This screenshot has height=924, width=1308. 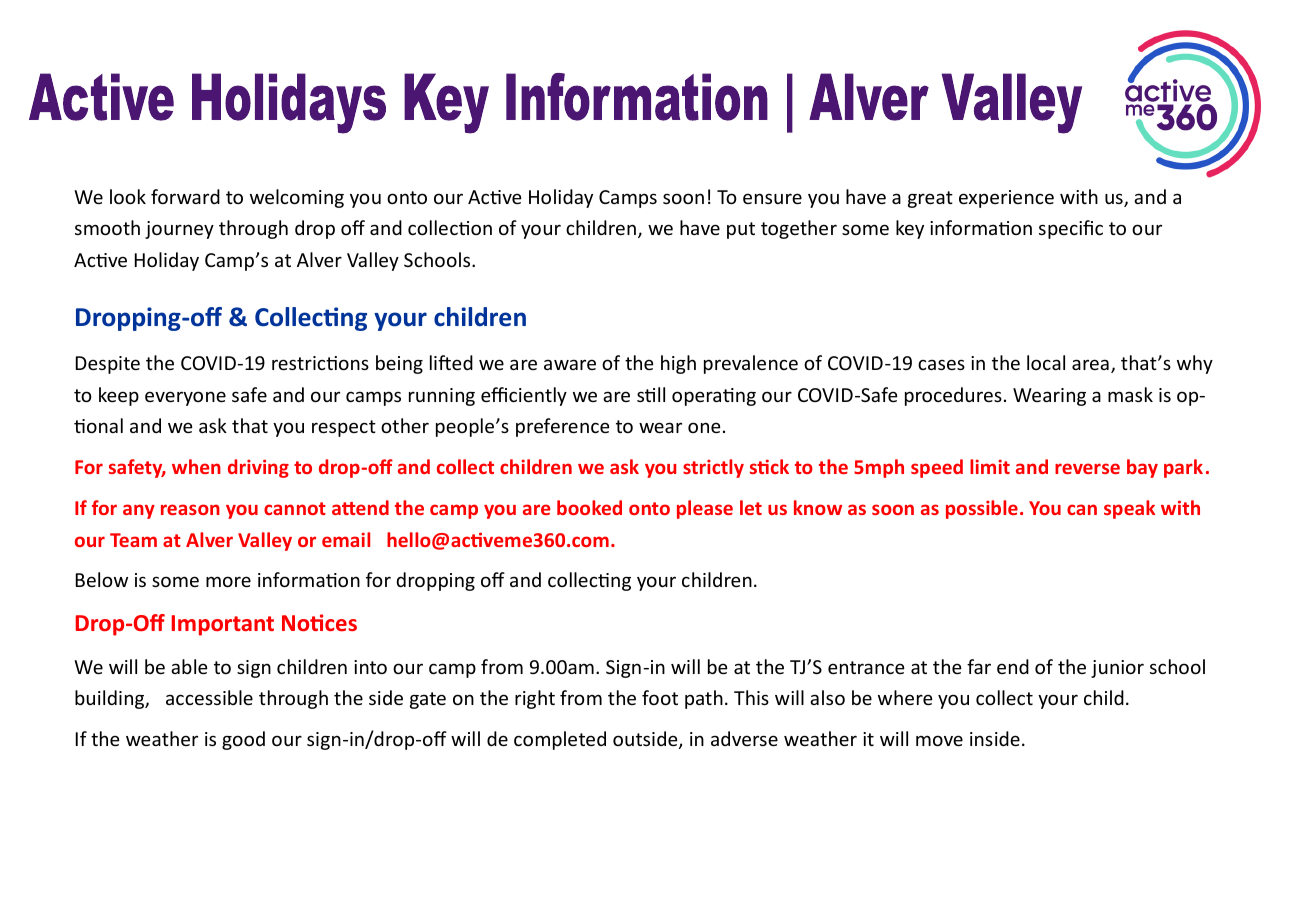 What do you see at coordinates (1087, 468) in the screenshot?
I see `reverse` at bounding box center [1087, 468].
